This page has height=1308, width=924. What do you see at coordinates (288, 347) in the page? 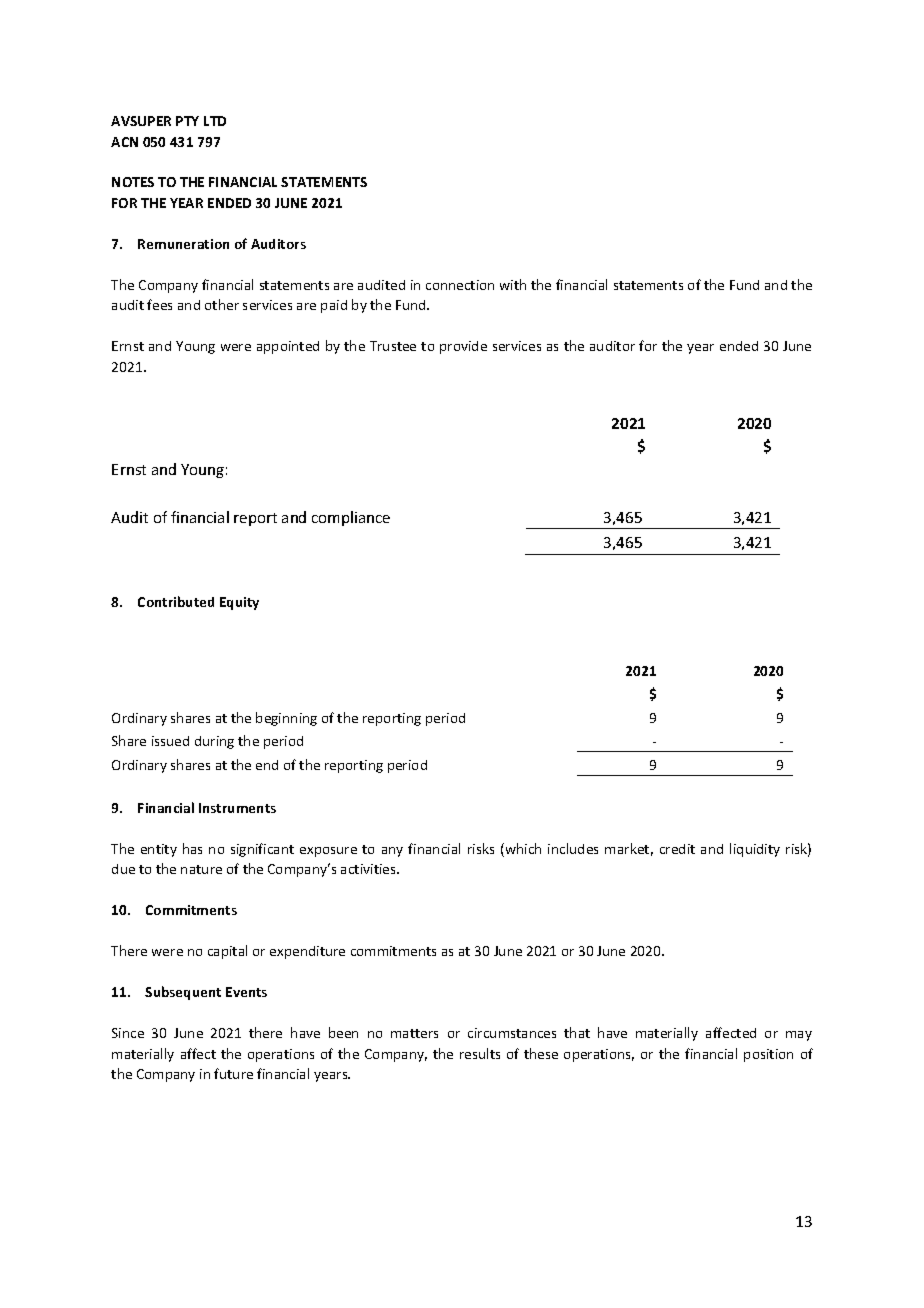
I see `appointed` at bounding box center [288, 347].
